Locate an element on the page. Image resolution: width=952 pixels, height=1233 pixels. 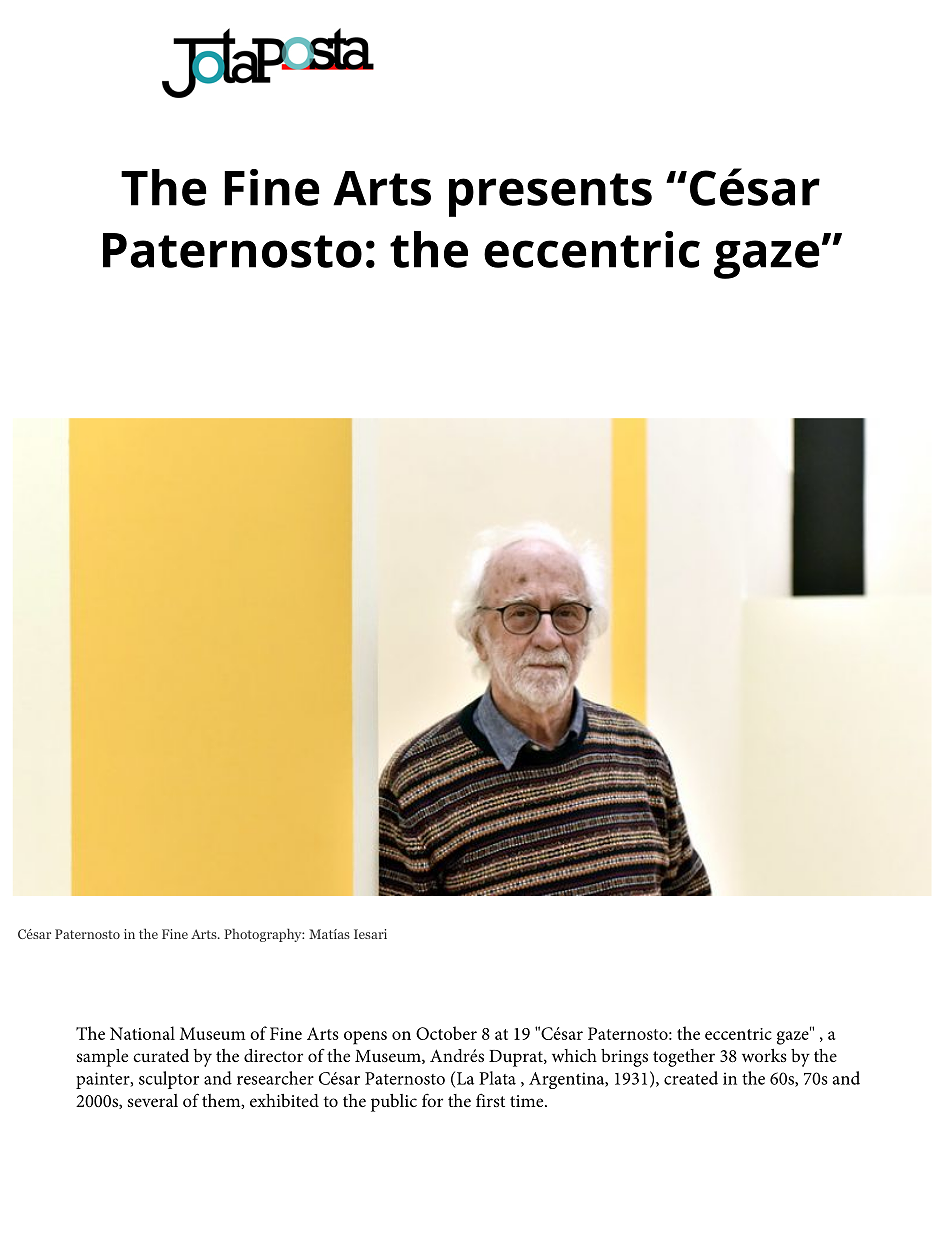
for is located at coordinates (432, 1100).
